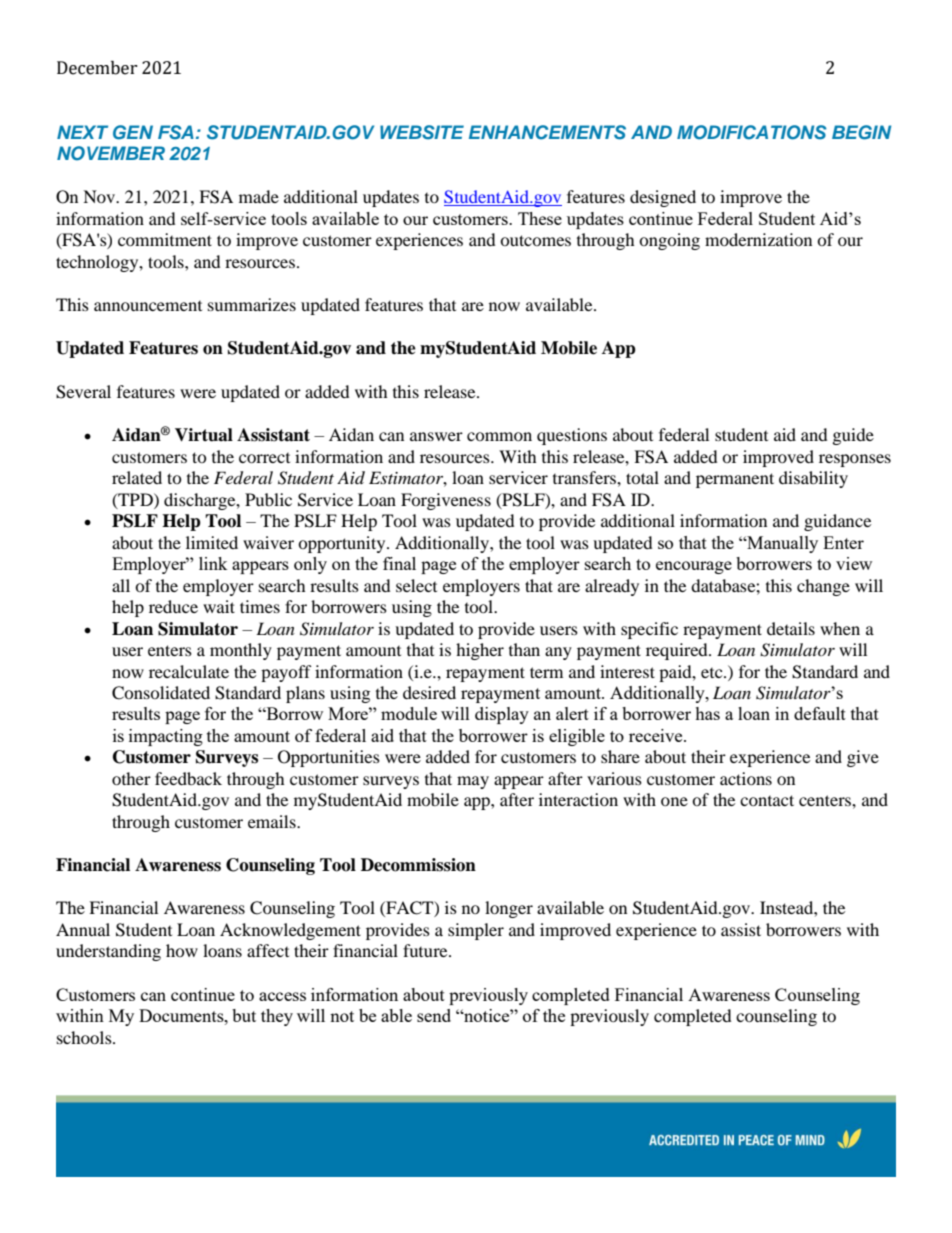 Image resolution: width=952 pixels, height=1233 pixels. I want to click on ENHANCEMENTS, so click(547, 132).
